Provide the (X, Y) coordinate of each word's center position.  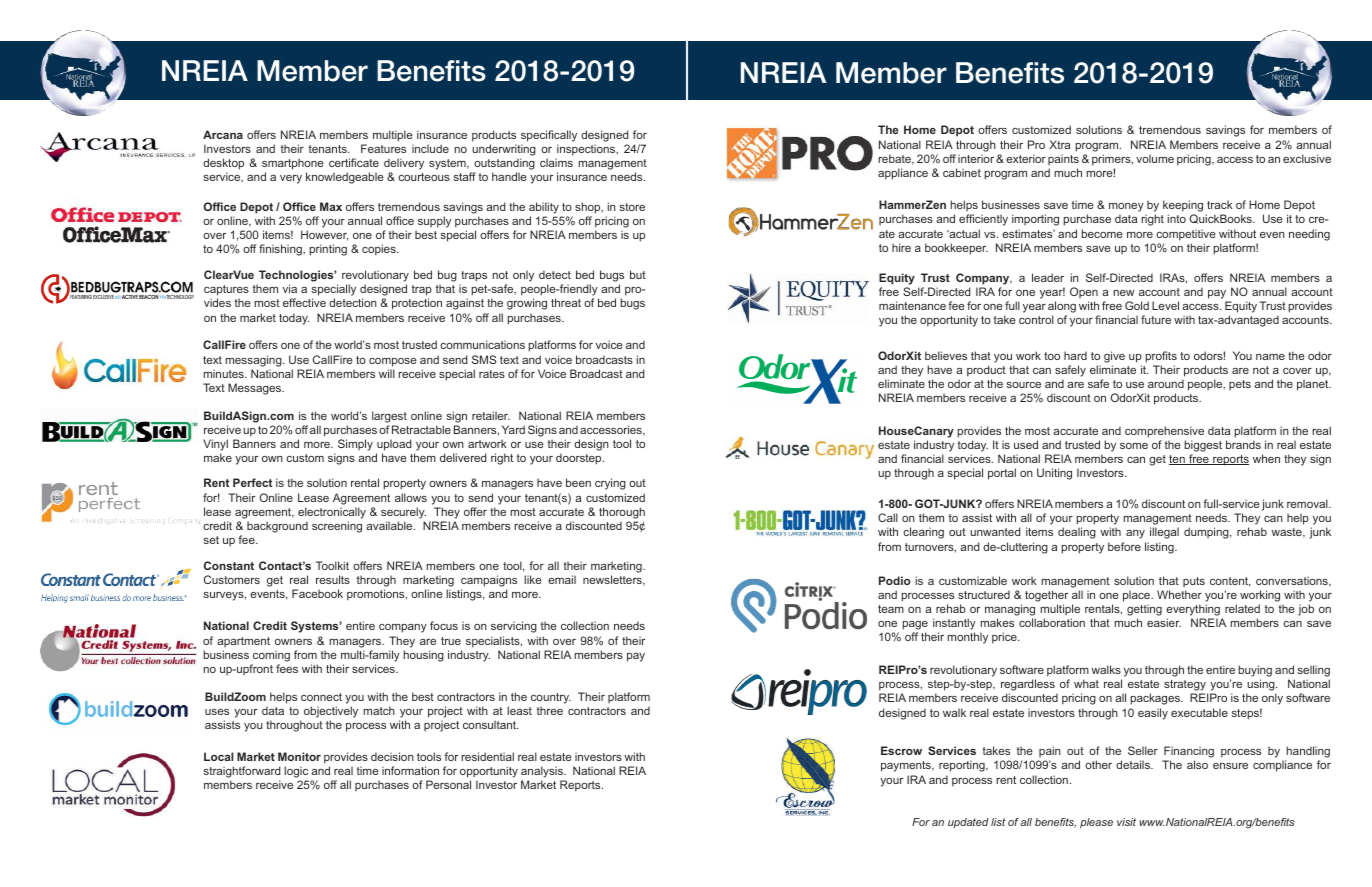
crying (610, 484)
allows (411, 497)
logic (296, 773)
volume (1155, 158)
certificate (354, 162)
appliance (903, 174)
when (1266, 458)
